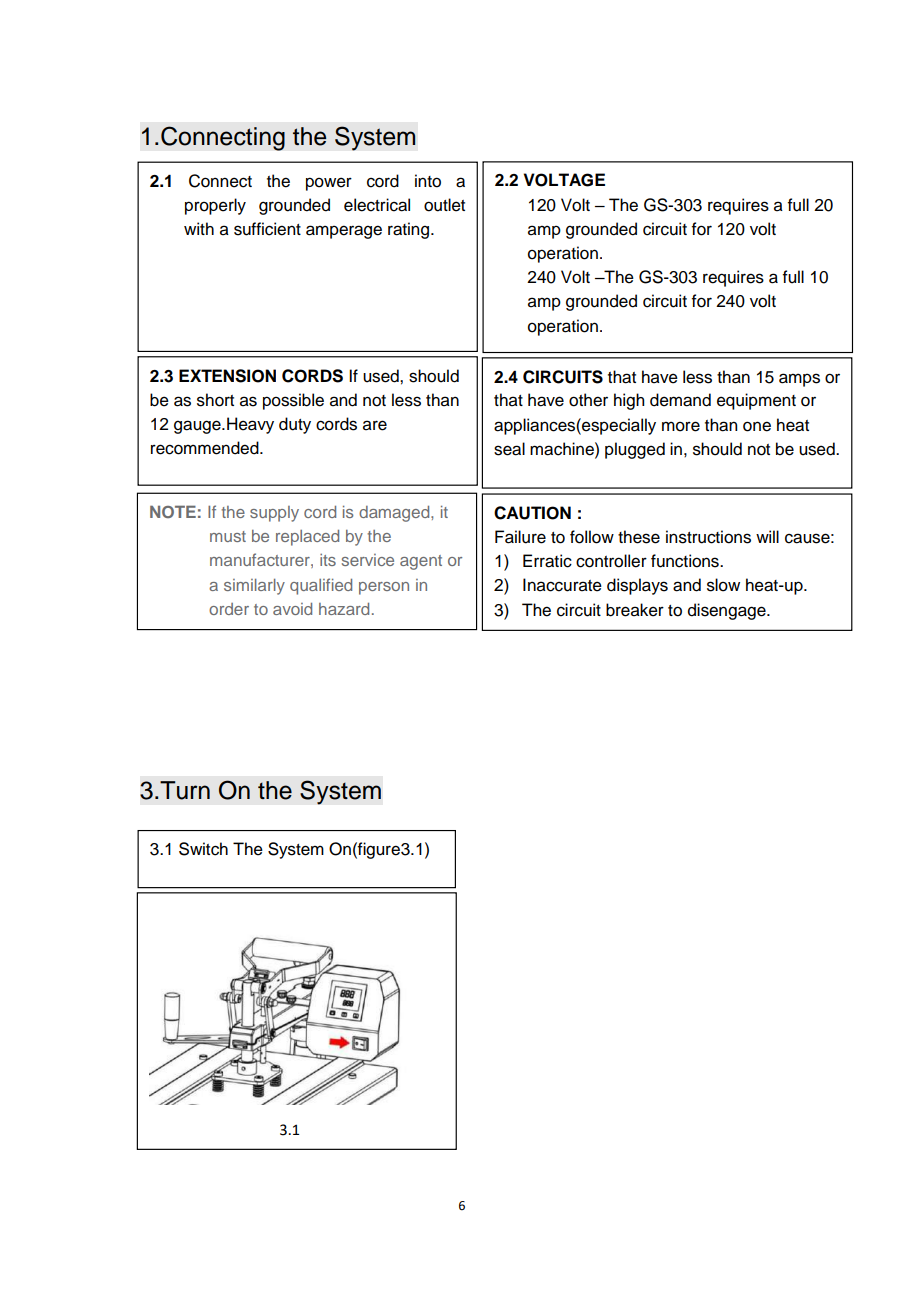  Describe the element at coordinates (215, 206) in the screenshot. I see `properly` at that location.
